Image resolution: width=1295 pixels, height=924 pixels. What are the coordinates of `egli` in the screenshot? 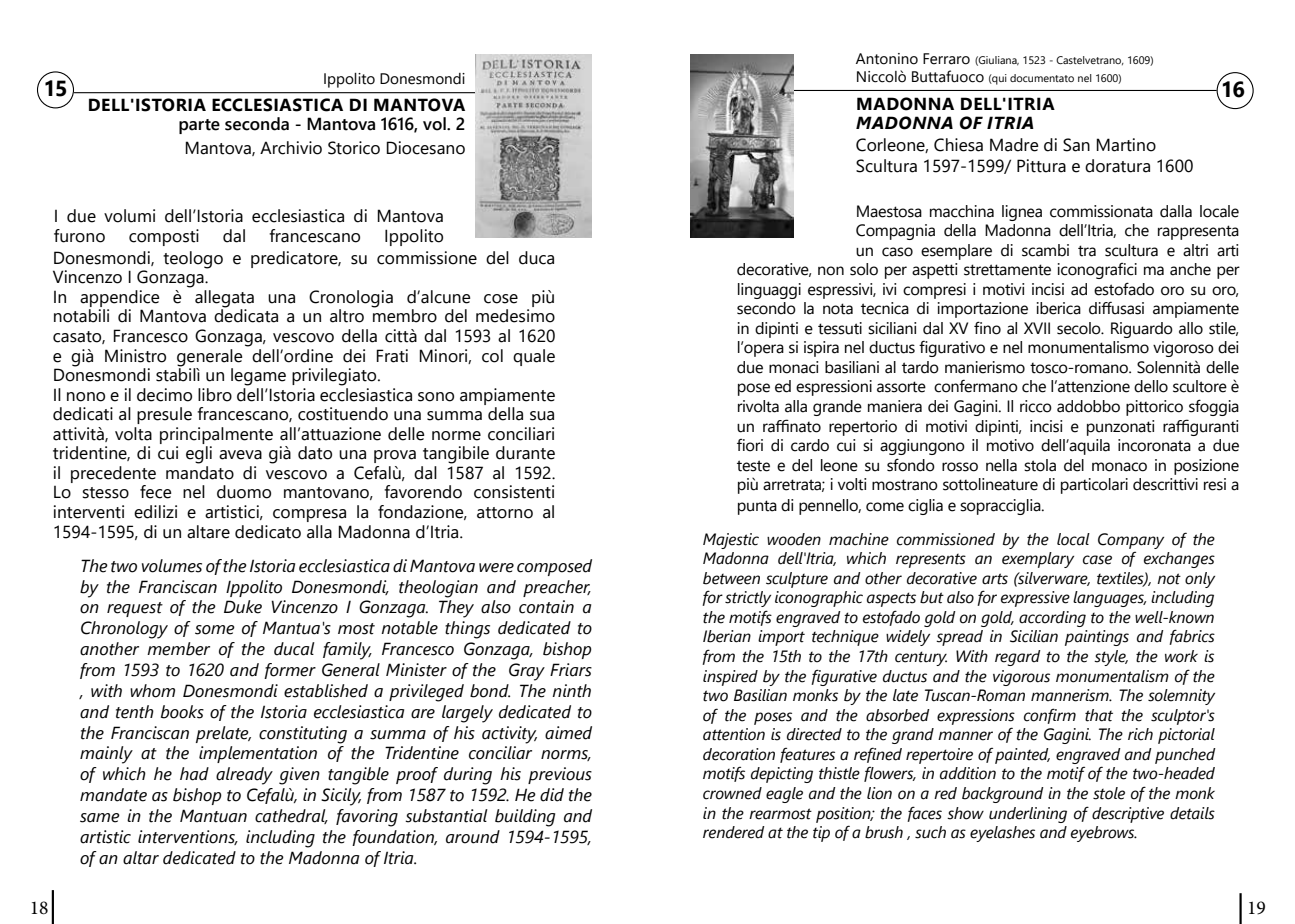 It's located at (199, 455).
